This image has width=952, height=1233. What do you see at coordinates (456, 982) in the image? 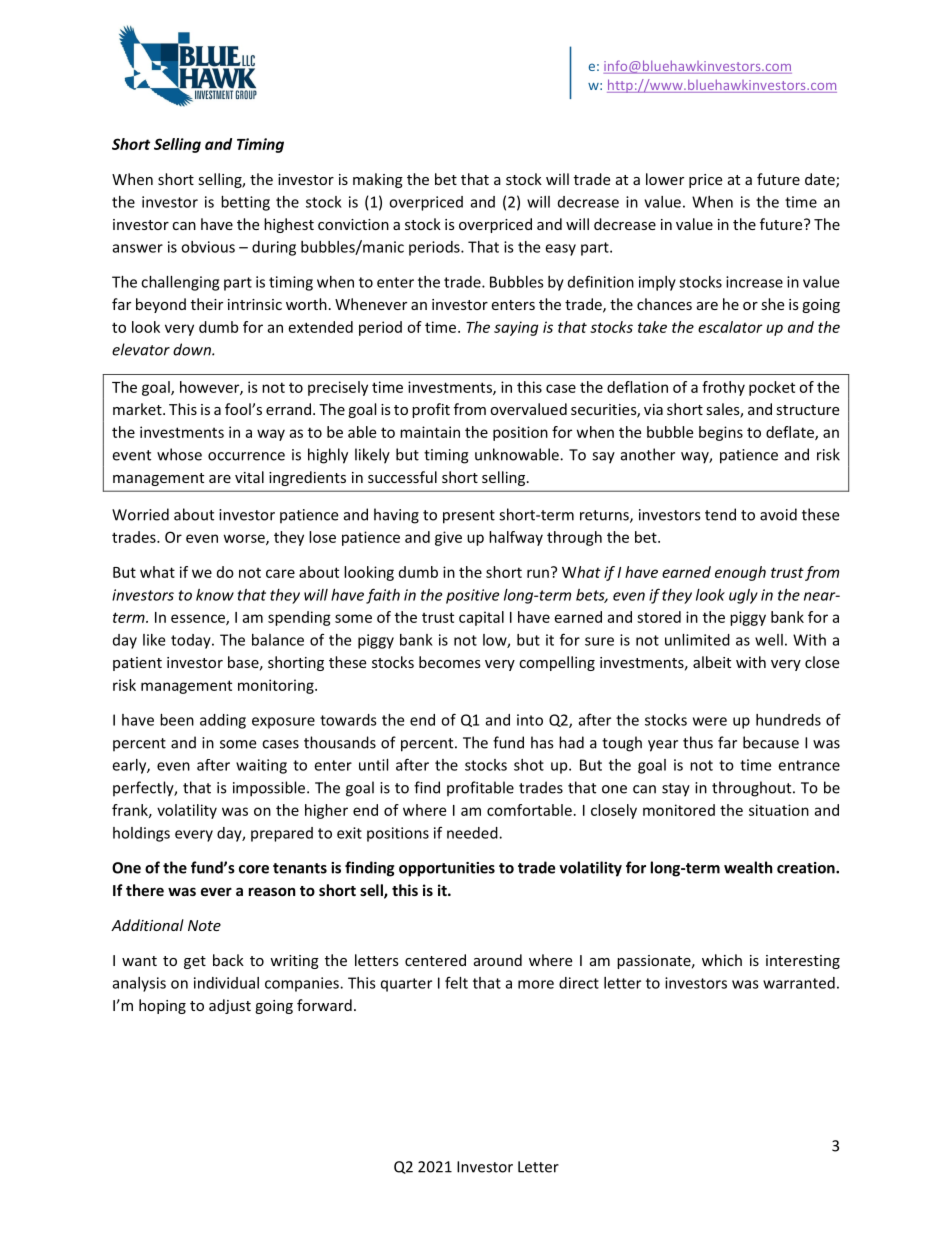
I see `felt` at bounding box center [456, 982].
